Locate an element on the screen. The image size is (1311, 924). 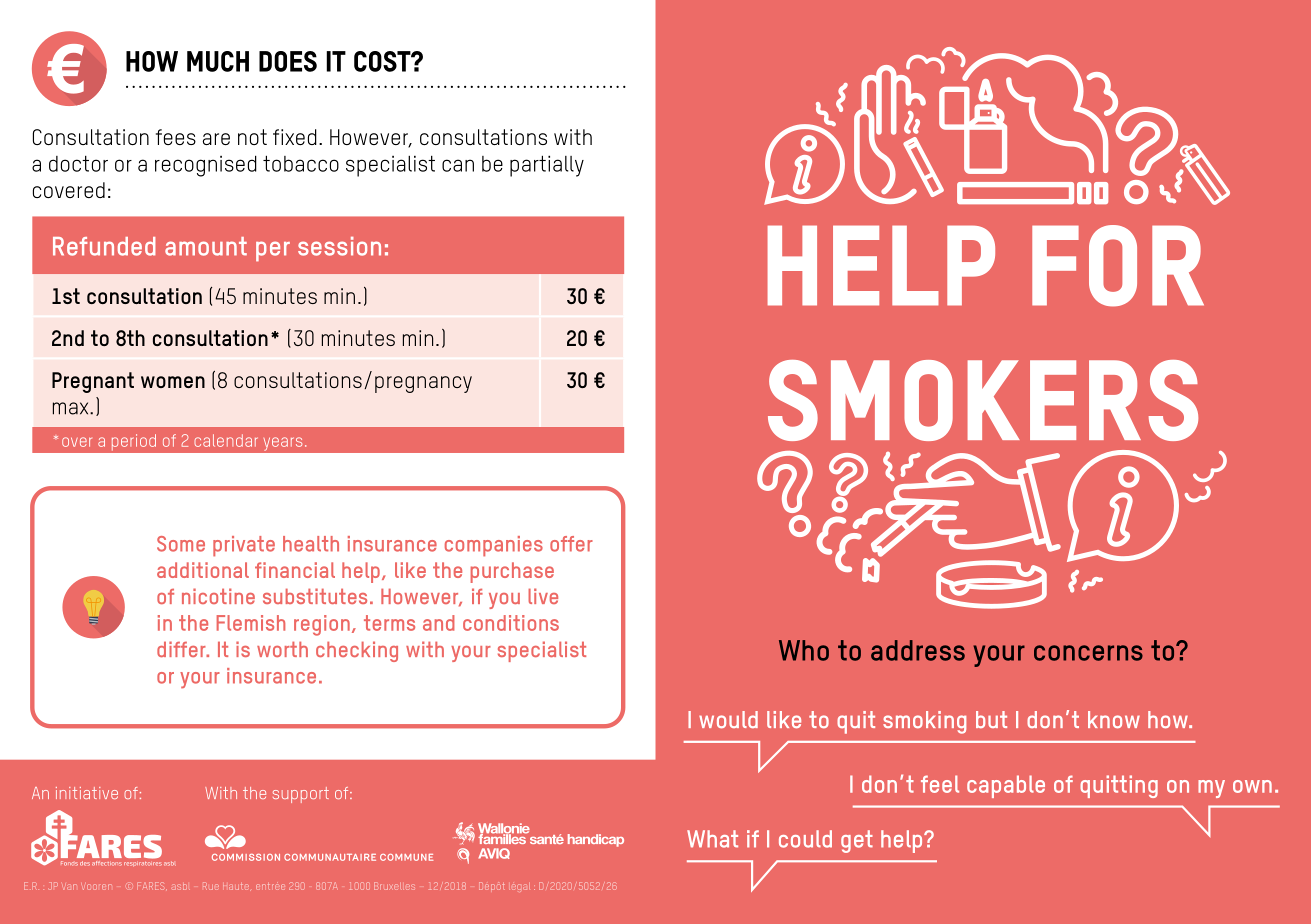
partially is located at coordinates (547, 166).
